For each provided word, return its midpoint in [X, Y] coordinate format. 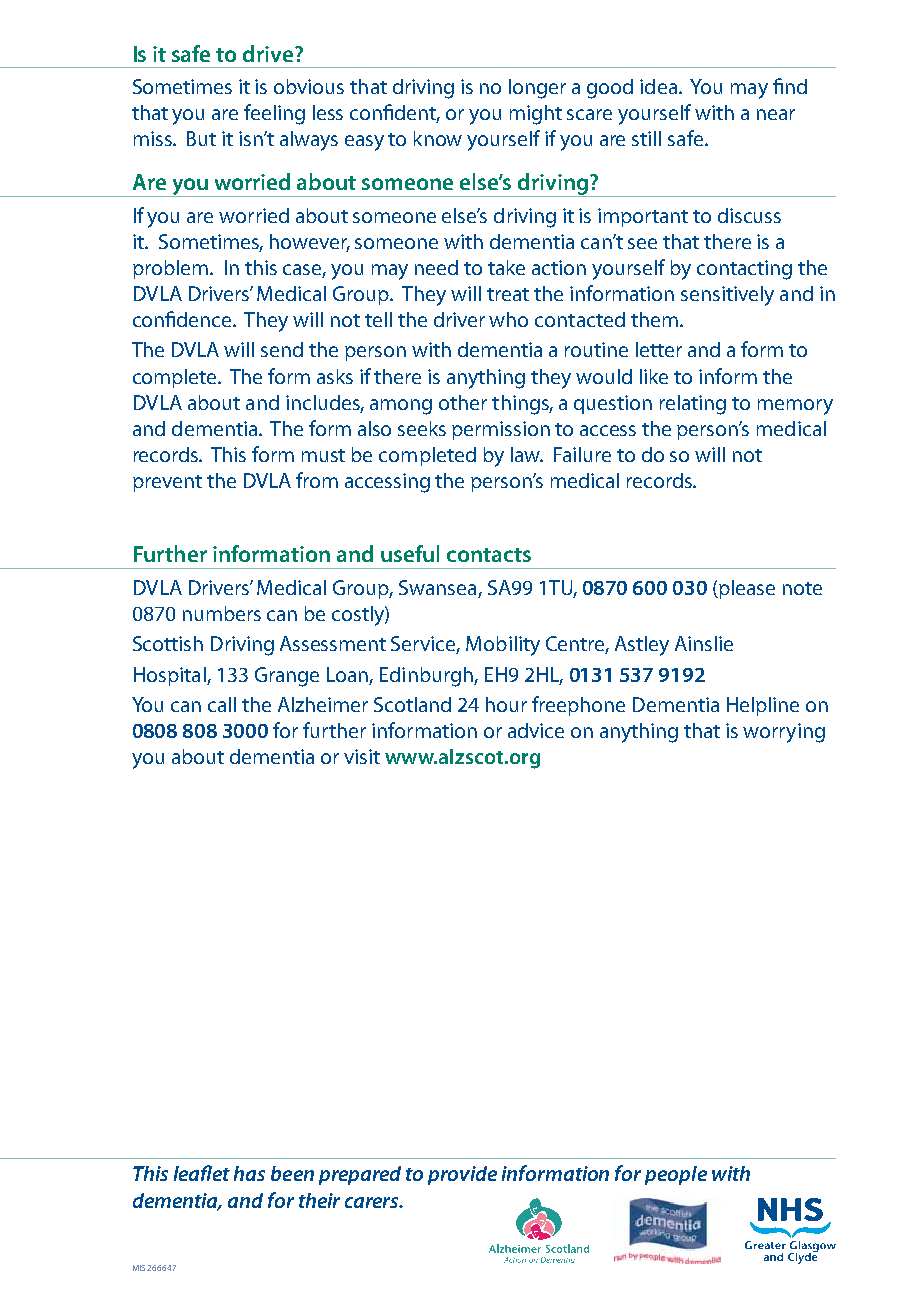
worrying [784, 733]
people [676, 1175]
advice [536, 730]
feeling [274, 114]
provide [462, 1175]
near [776, 114]
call [222, 704]
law [526, 454]
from [317, 480]
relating [693, 405]
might [536, 115]
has [249, 1173]
